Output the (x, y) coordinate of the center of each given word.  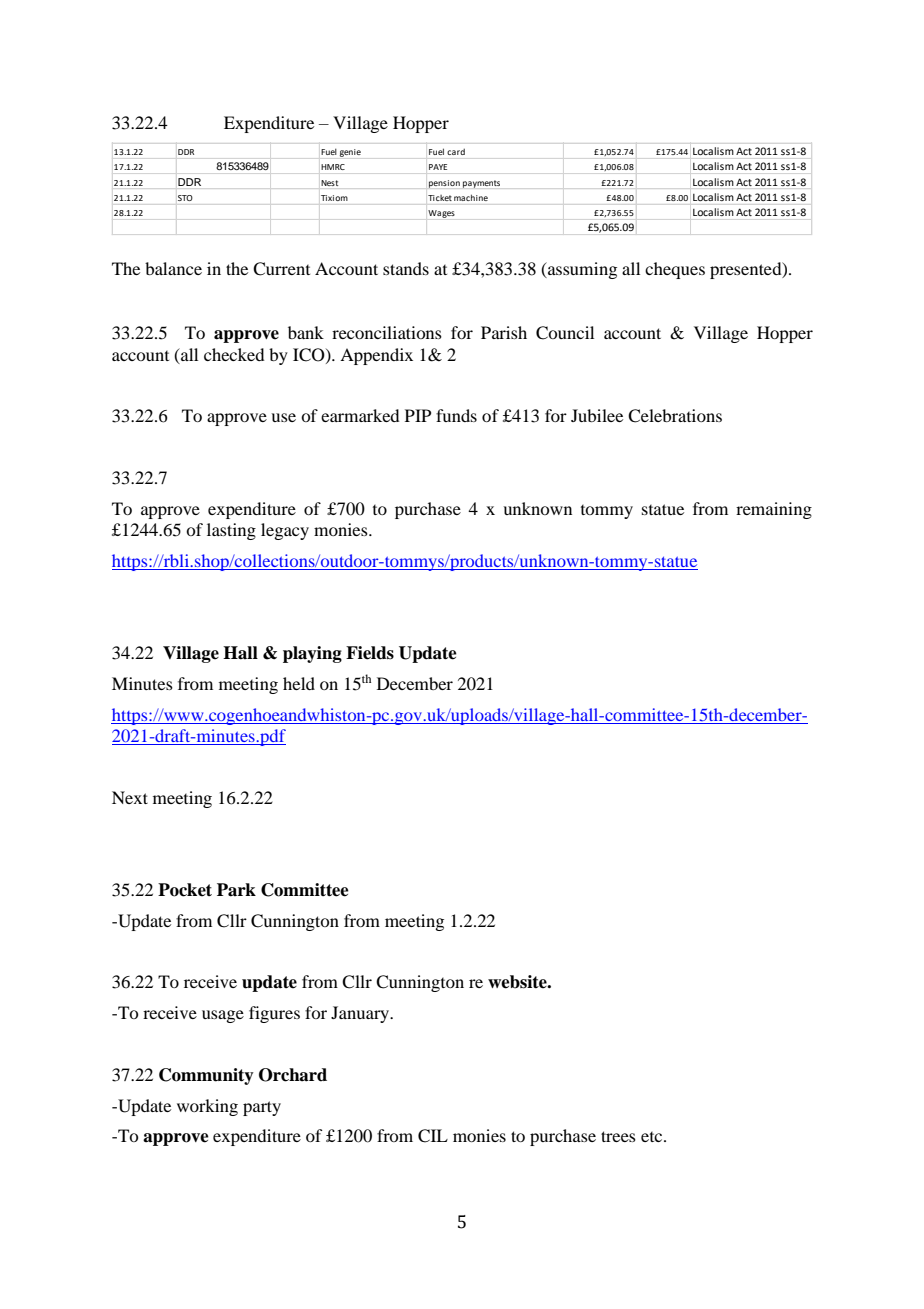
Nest (329, 183)
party (262, 1108)
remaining (774, 510)
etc (653, 1137)
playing (312, 654)
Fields (370, 653)
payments (481, 184)
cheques (675, 270)
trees (618, 1136)
